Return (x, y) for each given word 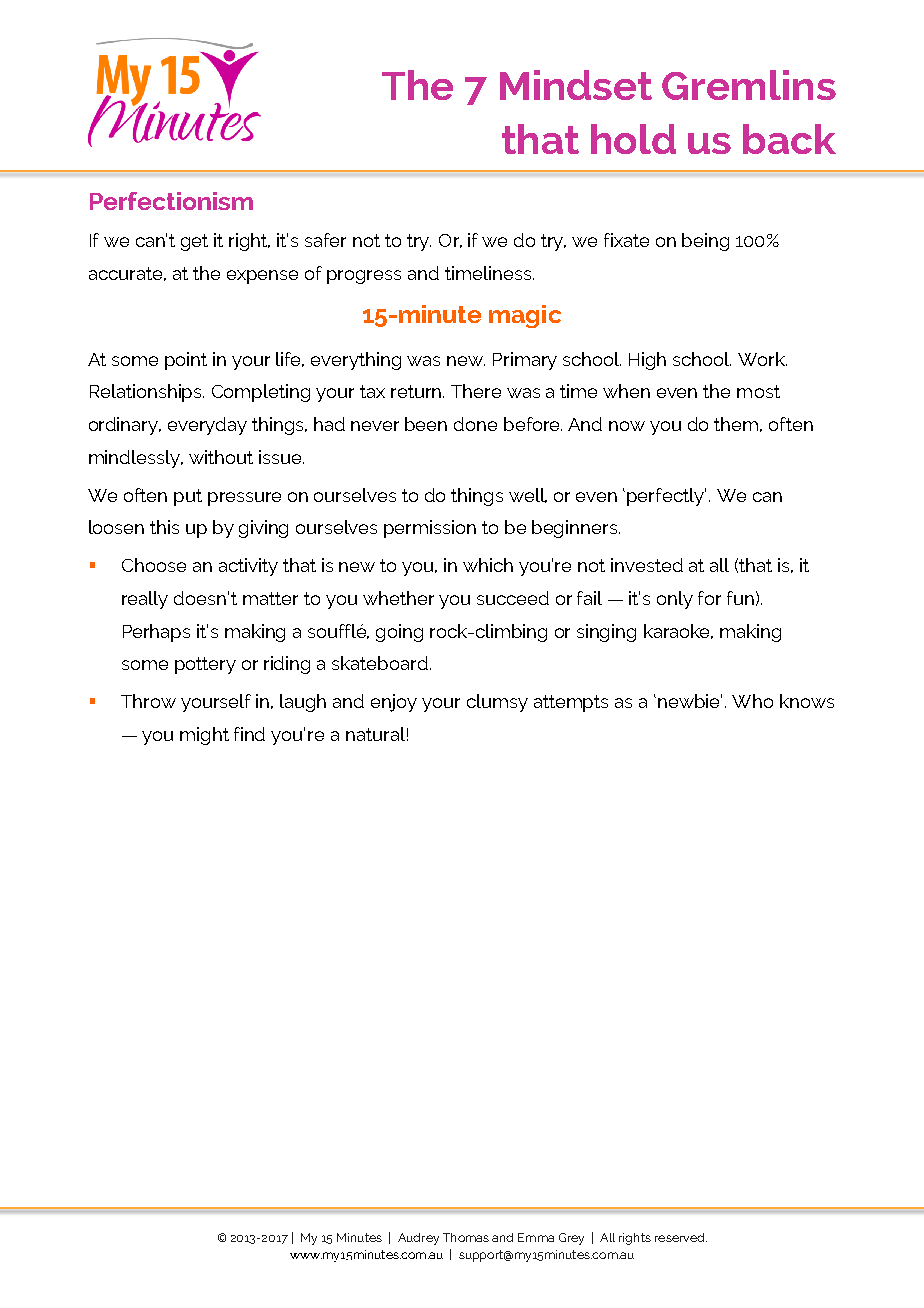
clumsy (497, 703)
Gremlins (749, 85)
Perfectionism (171, 201)
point (186, 361)
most (758, 391)
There (476, 391)
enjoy (394, 703)
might (204, 736)
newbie (690, 701)
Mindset (576, 85)
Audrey (418, 1239)
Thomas (466, 1237)
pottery (205, 665)
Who (752, 701)
